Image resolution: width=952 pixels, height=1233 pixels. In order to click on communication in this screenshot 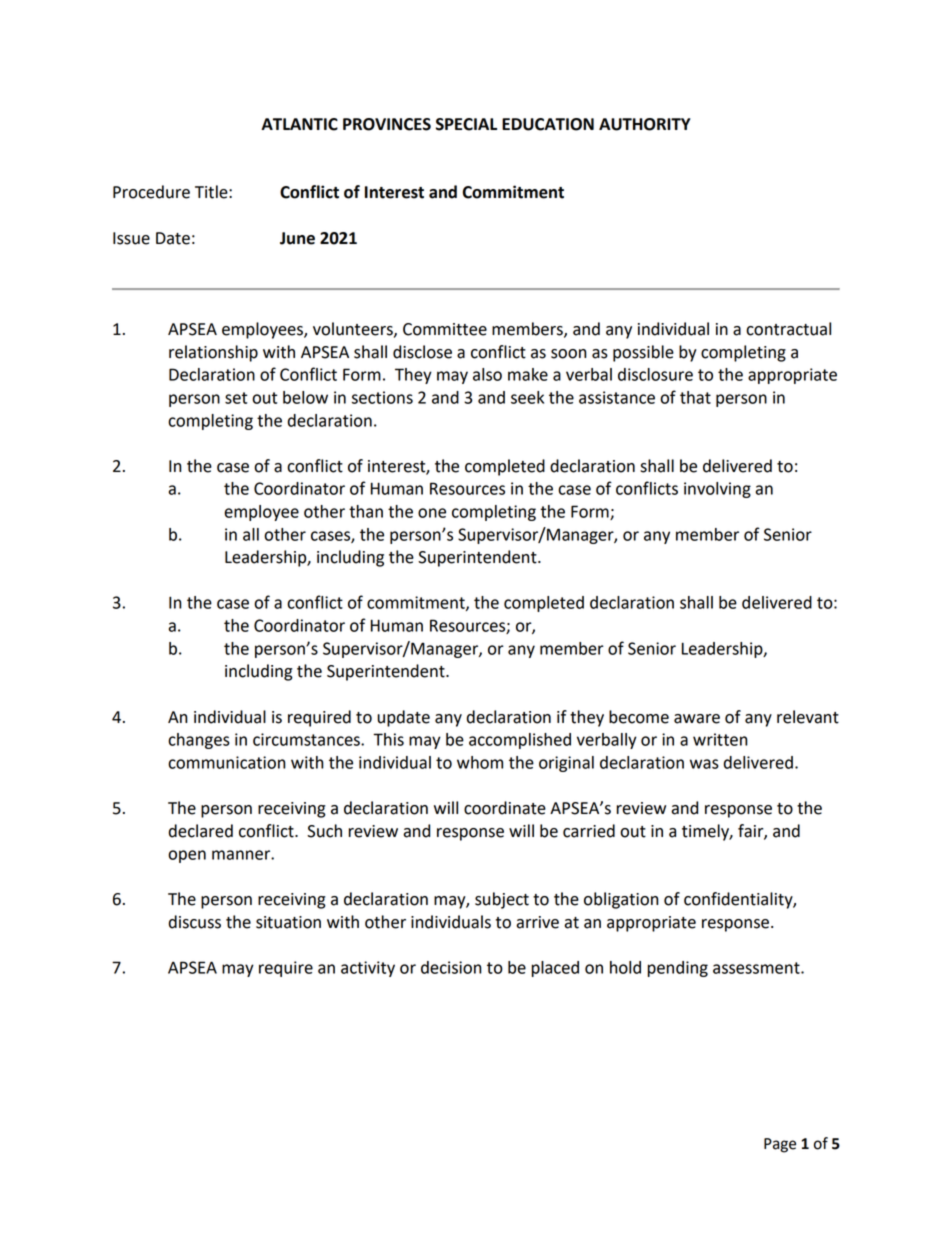, I will do `click(227, 762)`.
